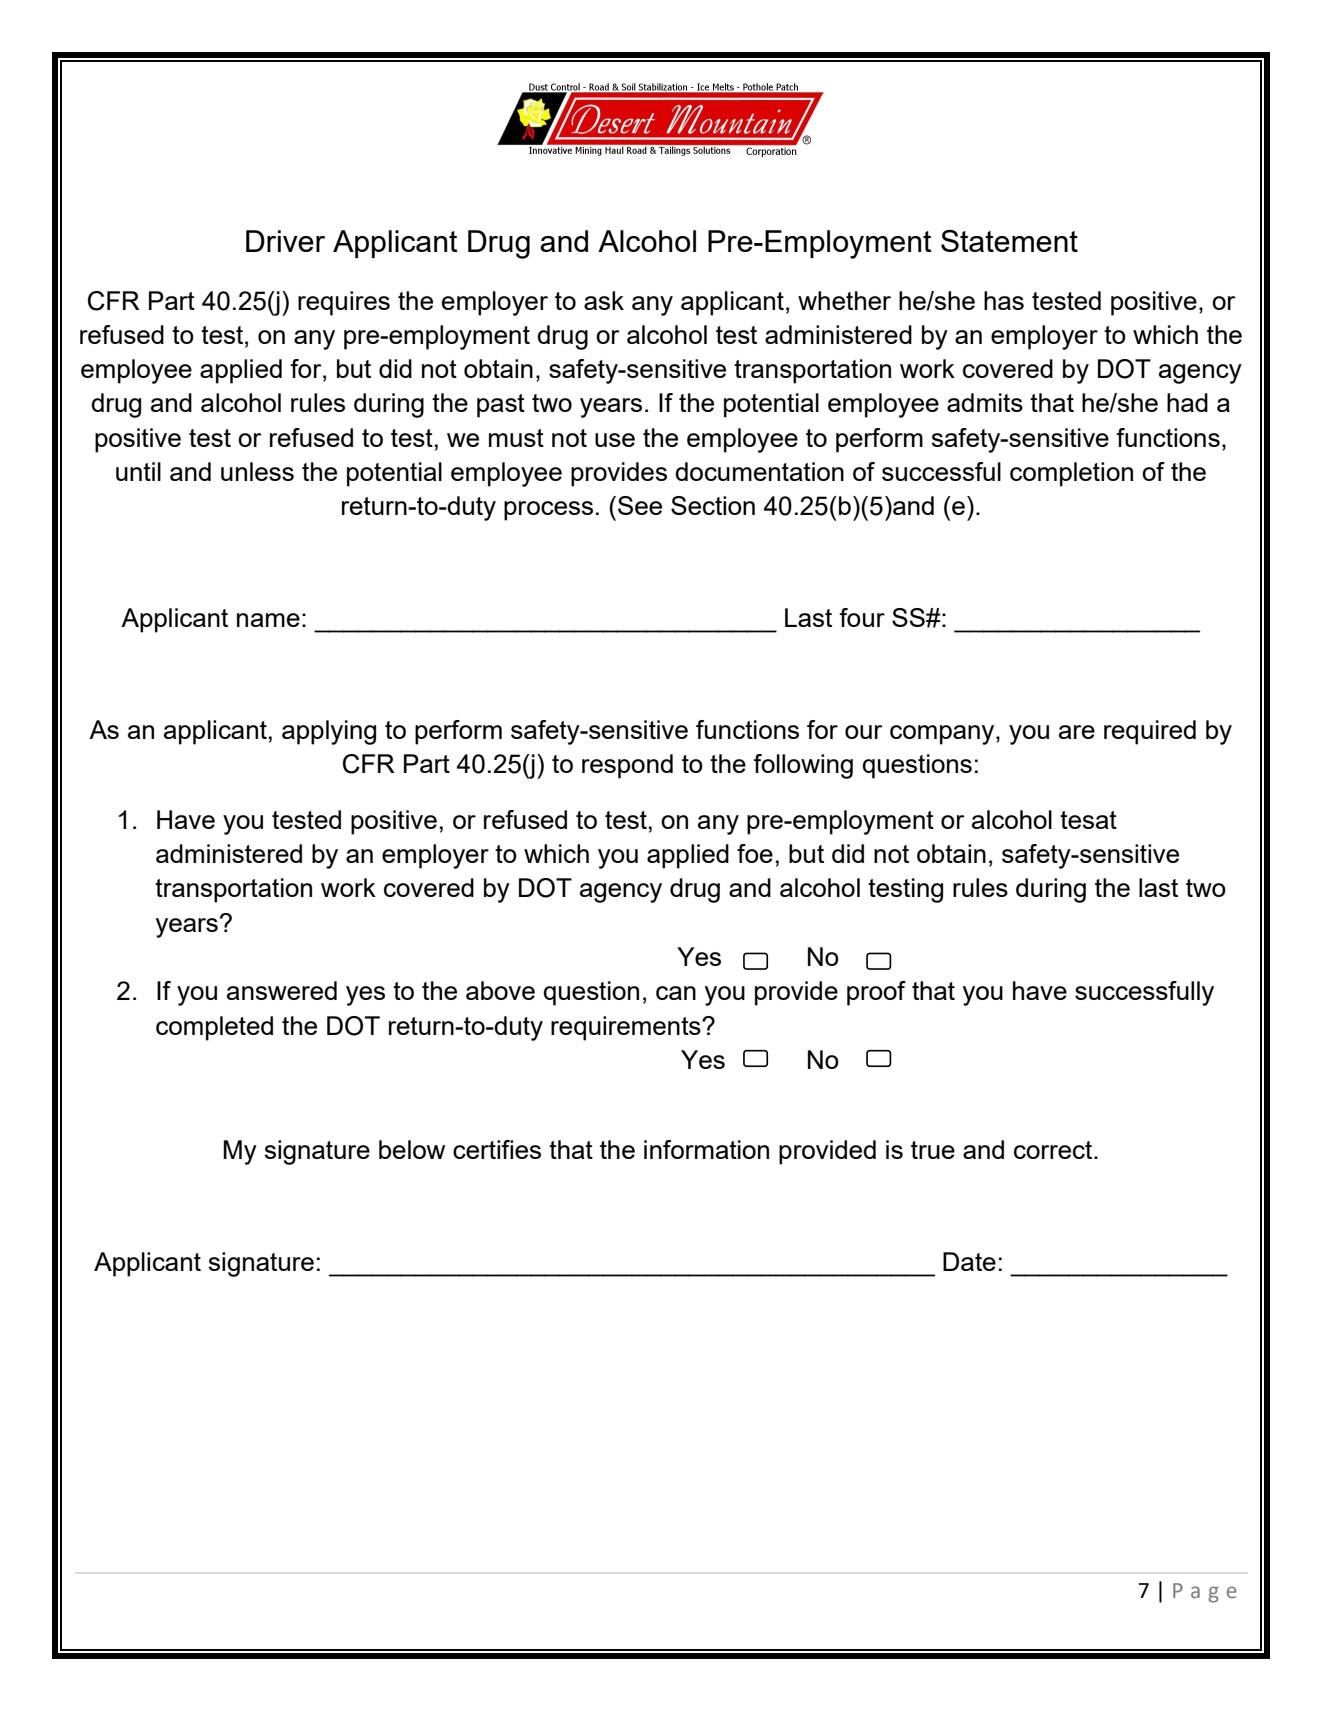 The width and height of the document is (1322, 1711). What do you see at coordinates (1004, 300) in the document?
I see `has` at bounding box center [1004, 300].
